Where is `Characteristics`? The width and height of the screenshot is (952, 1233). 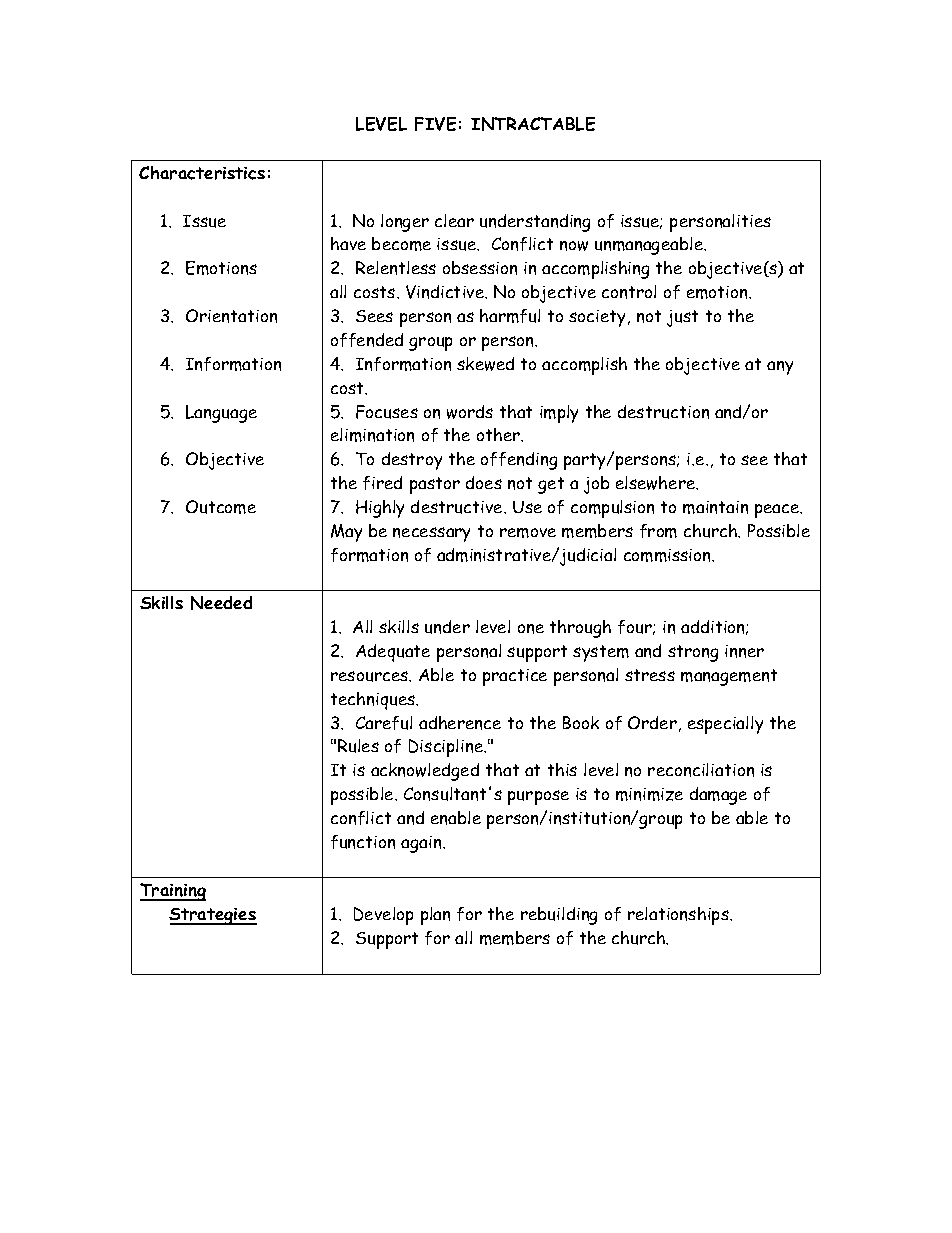 Characteristics is located at coordinates (202, 173).
